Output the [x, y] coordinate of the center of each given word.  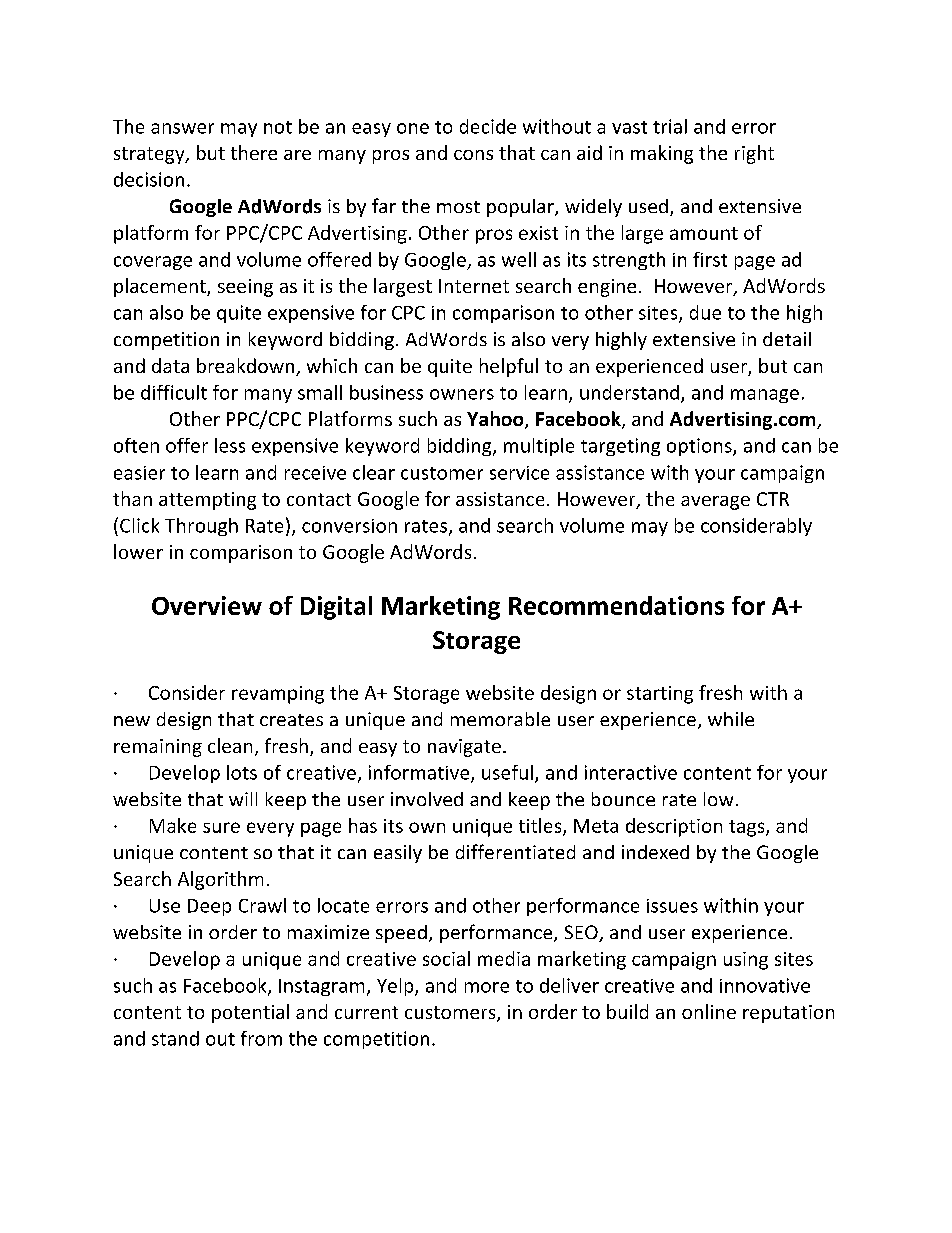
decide [488, 126]
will [243, 799]
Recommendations [616, 605]
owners [462, 394]
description [674, 827]
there [254, 152]
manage [765, 396]
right [754, 154]
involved [427, 799]
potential [250, 1013]
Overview [207, 605]
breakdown [247, 367]
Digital [336, 608]
